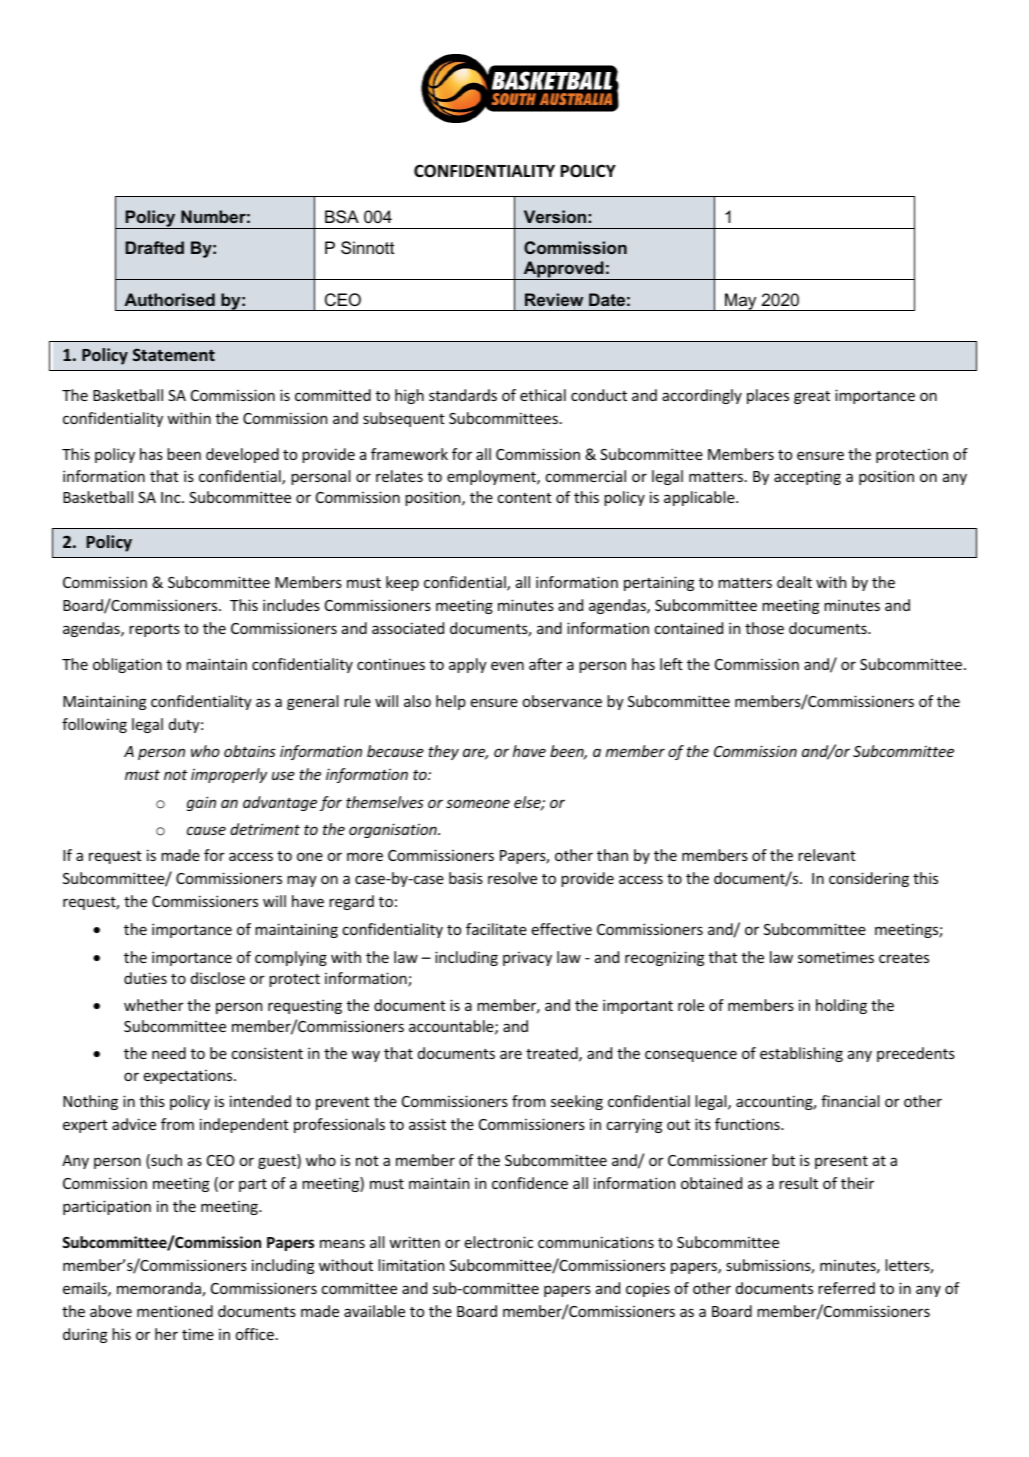  I want to click on holding, so click(841, 1006).
